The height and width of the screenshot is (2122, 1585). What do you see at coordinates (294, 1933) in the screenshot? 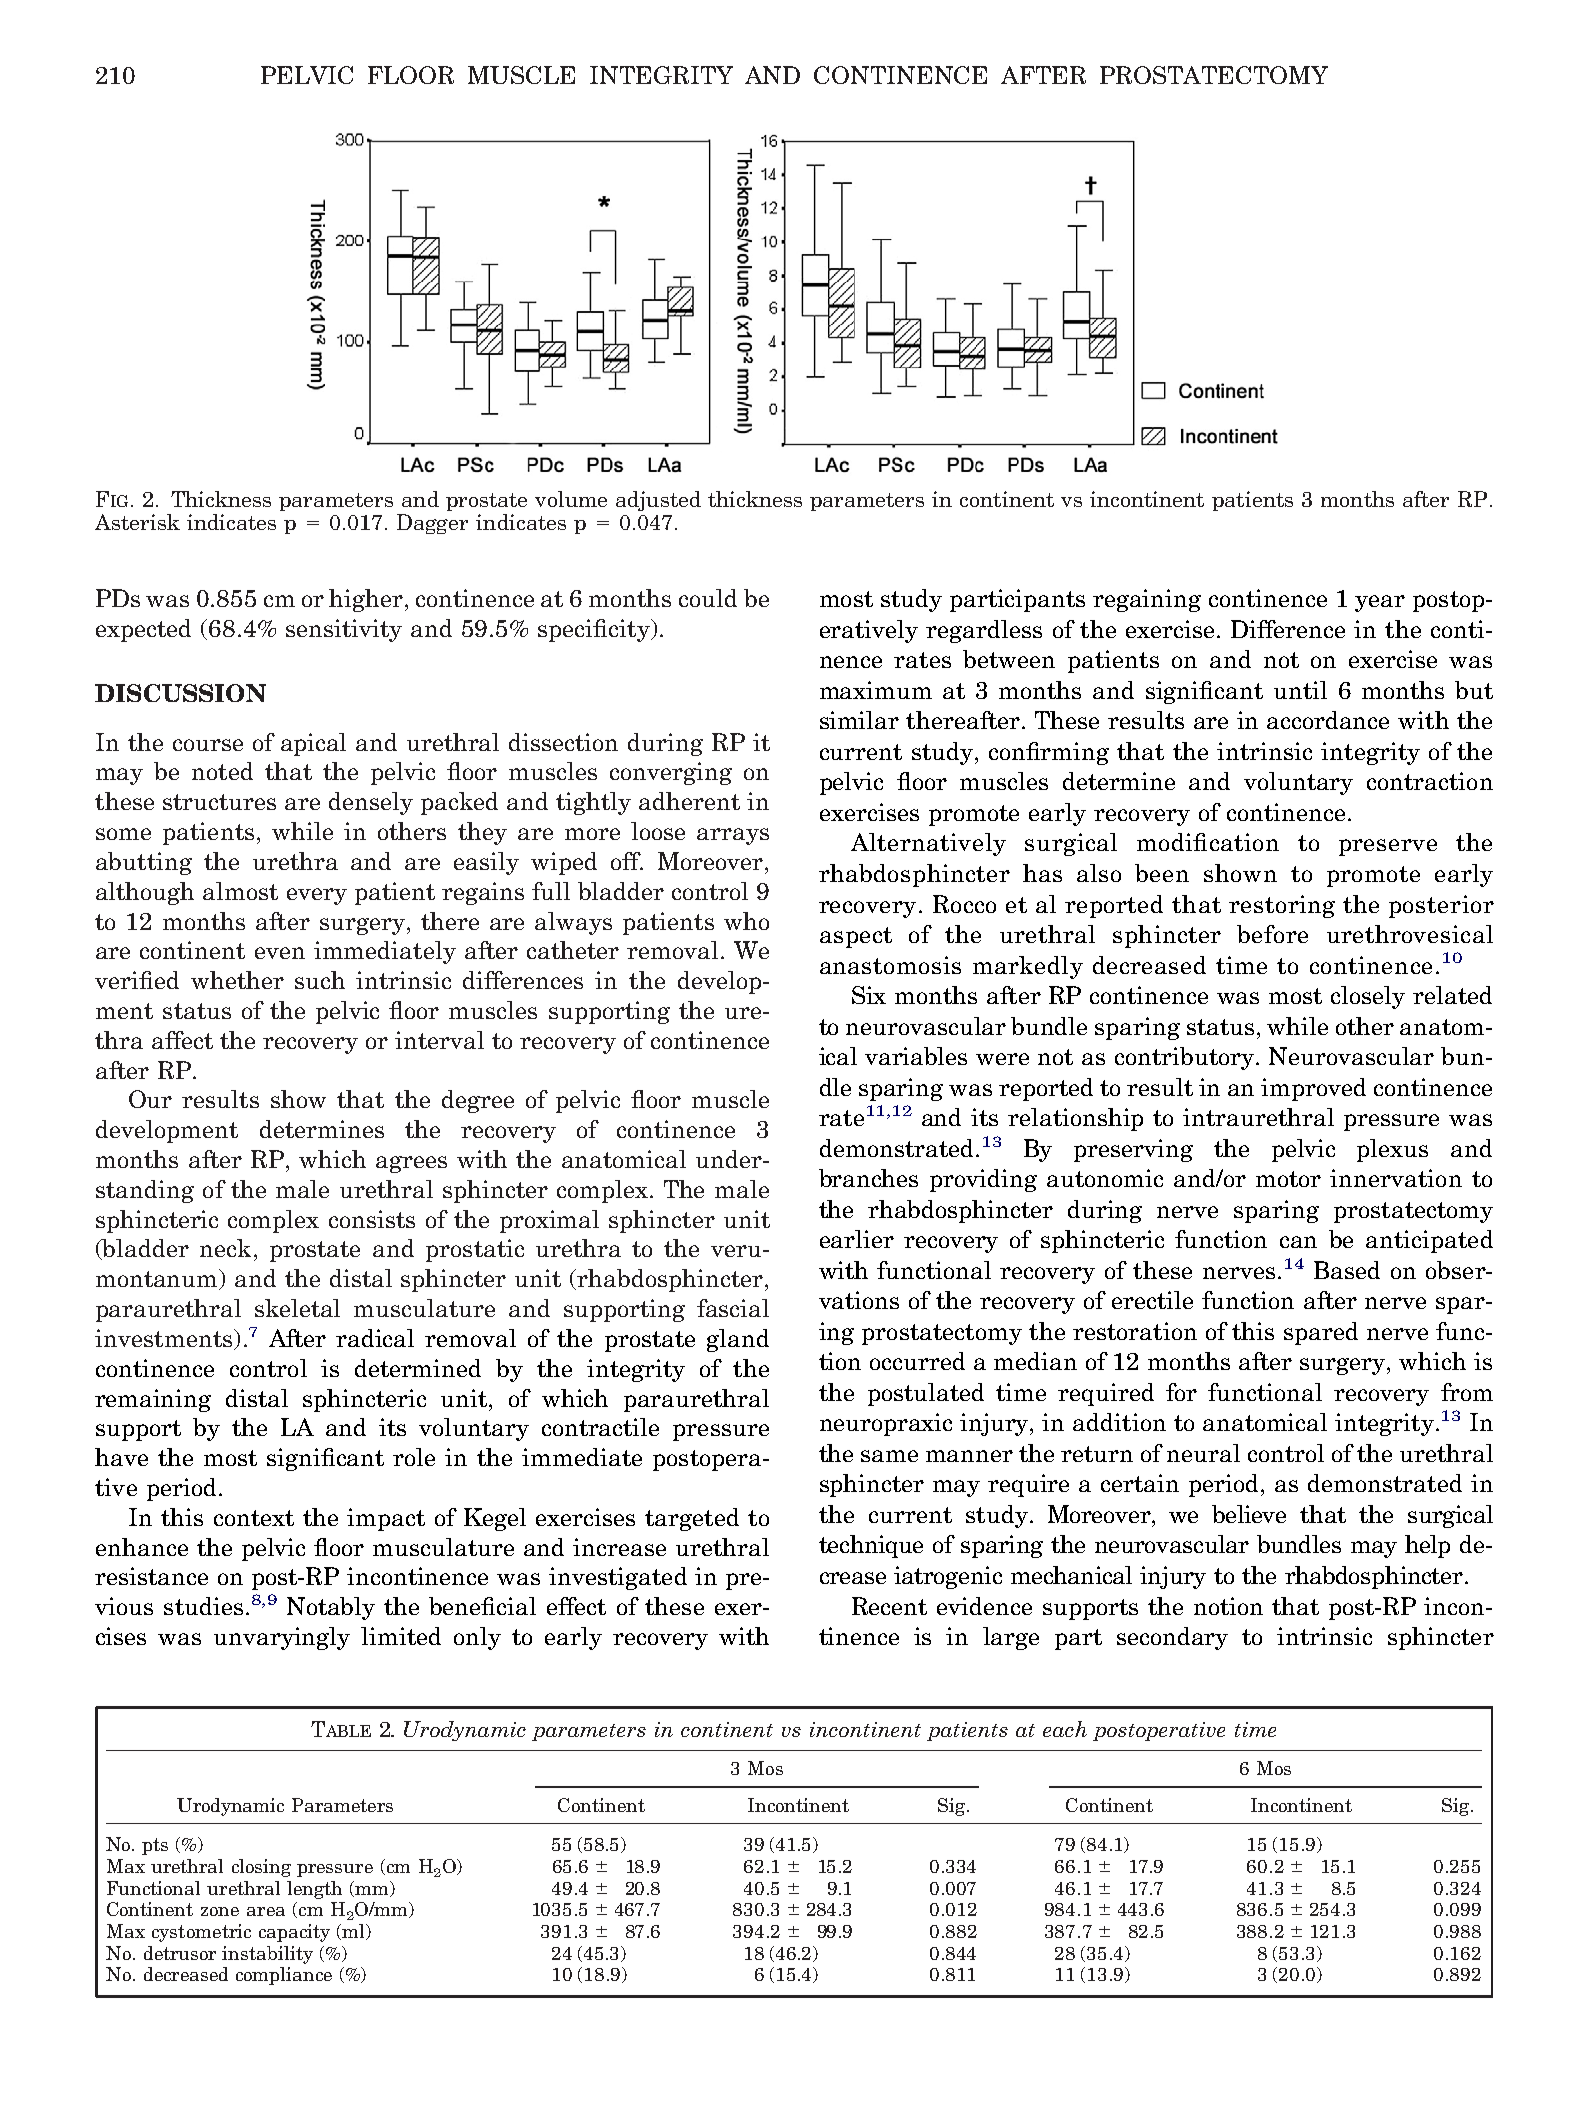
I see `capacity` at bounding box center [294, 1933].
